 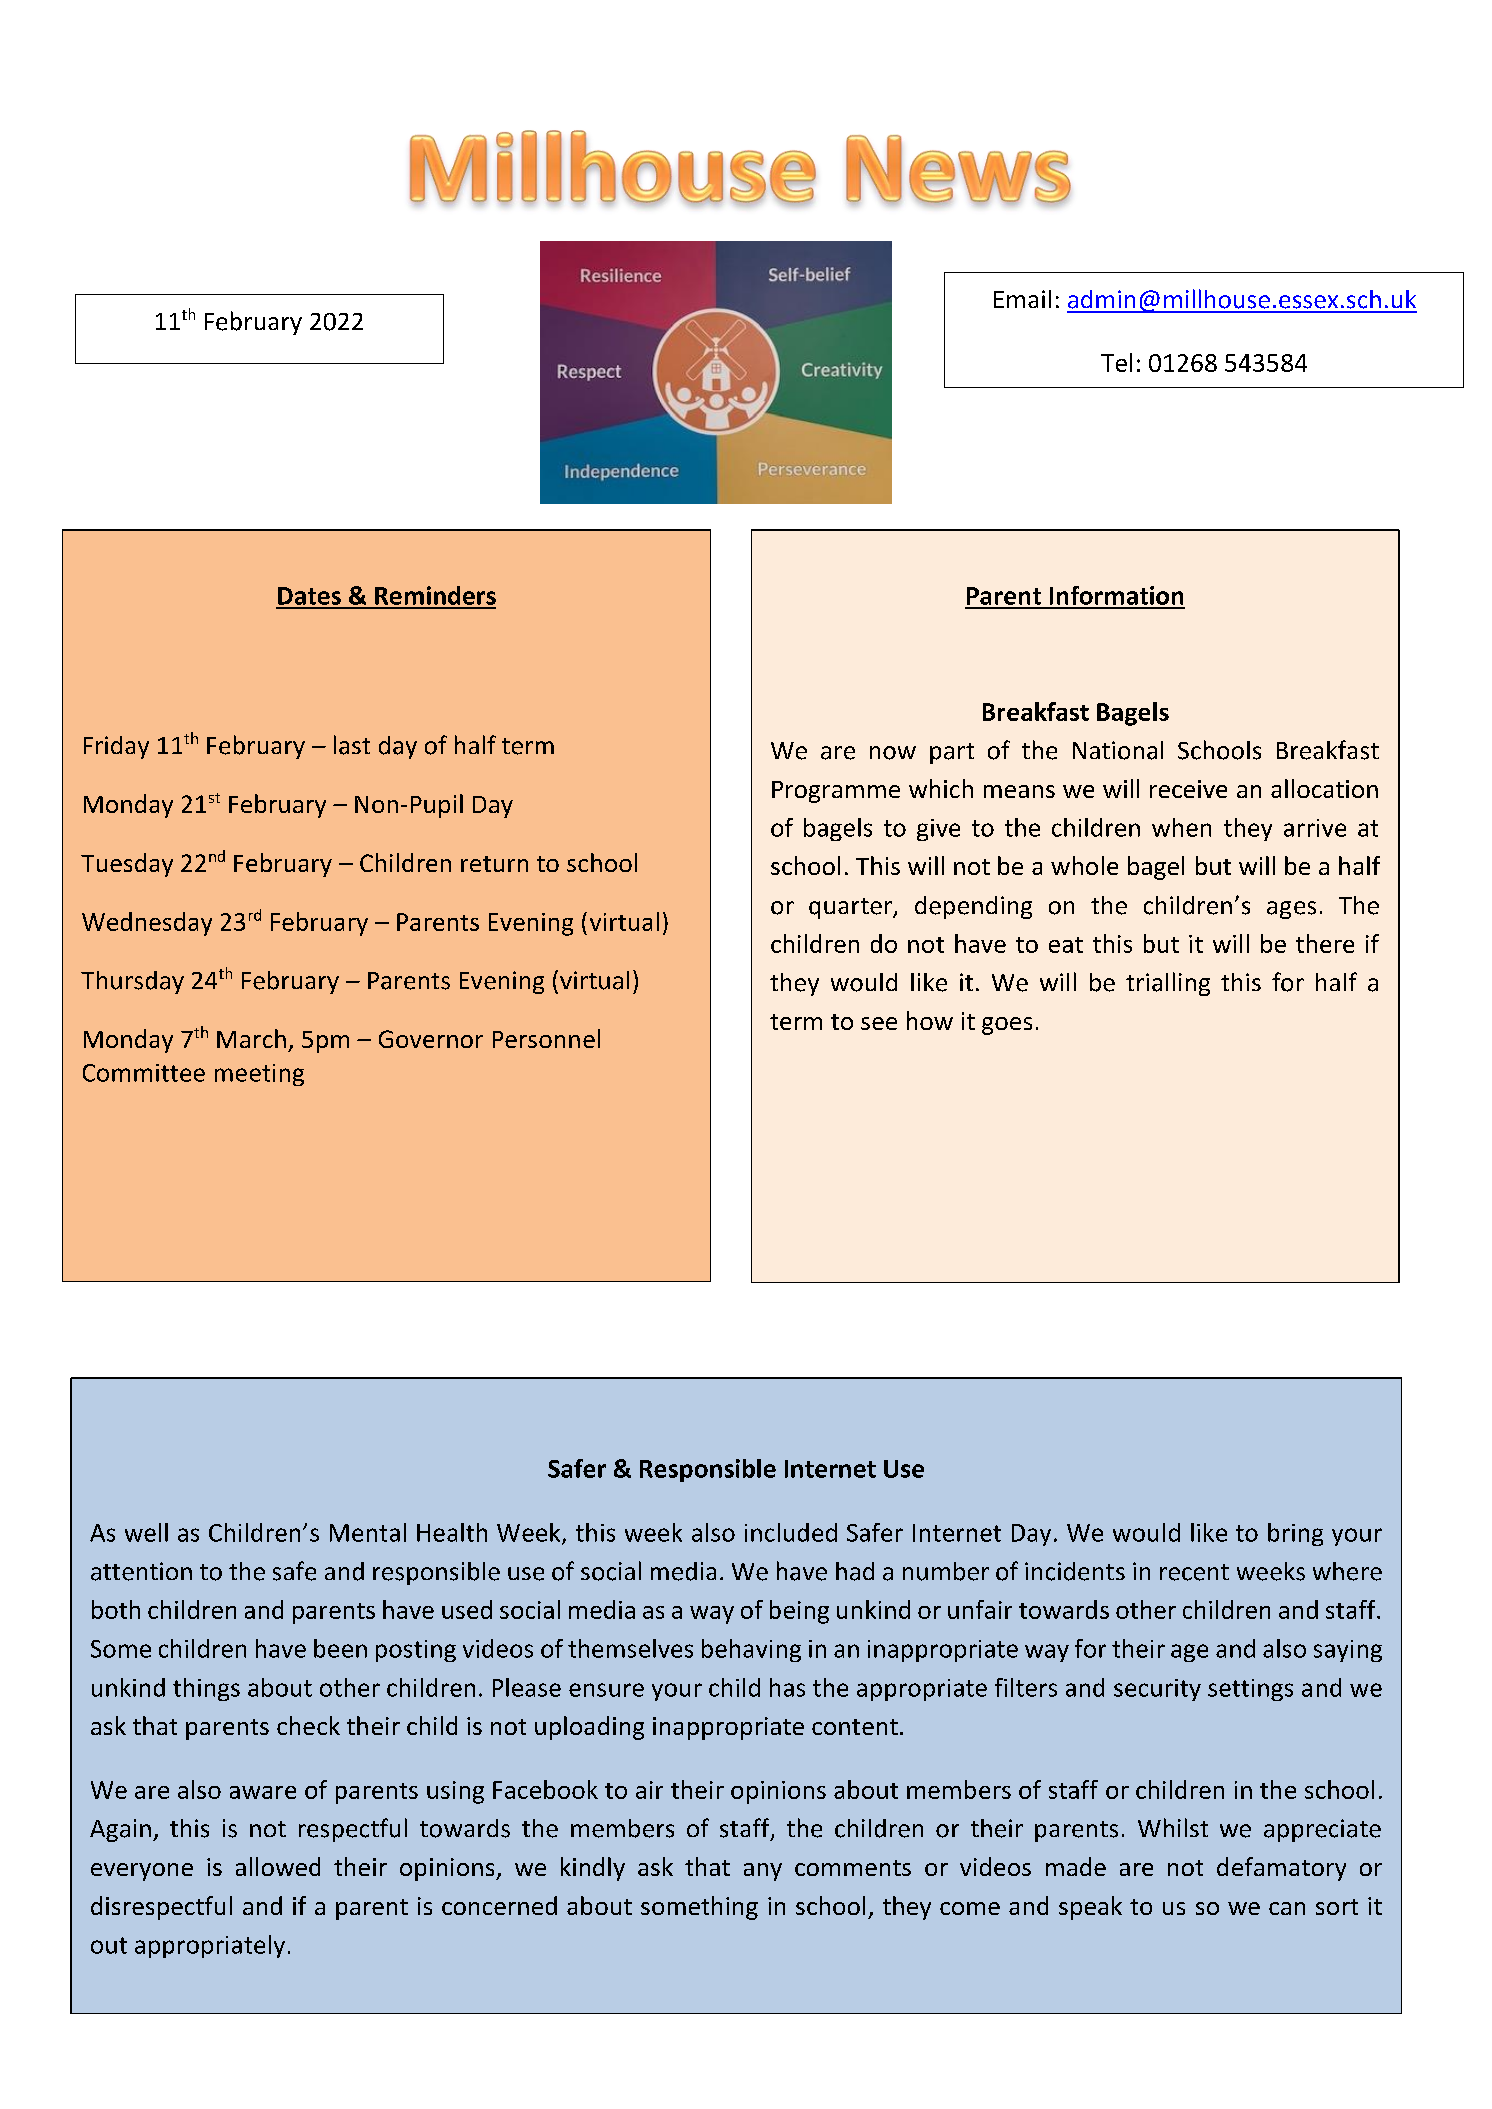 I want to click on any, so click(x=763, y=1872).
